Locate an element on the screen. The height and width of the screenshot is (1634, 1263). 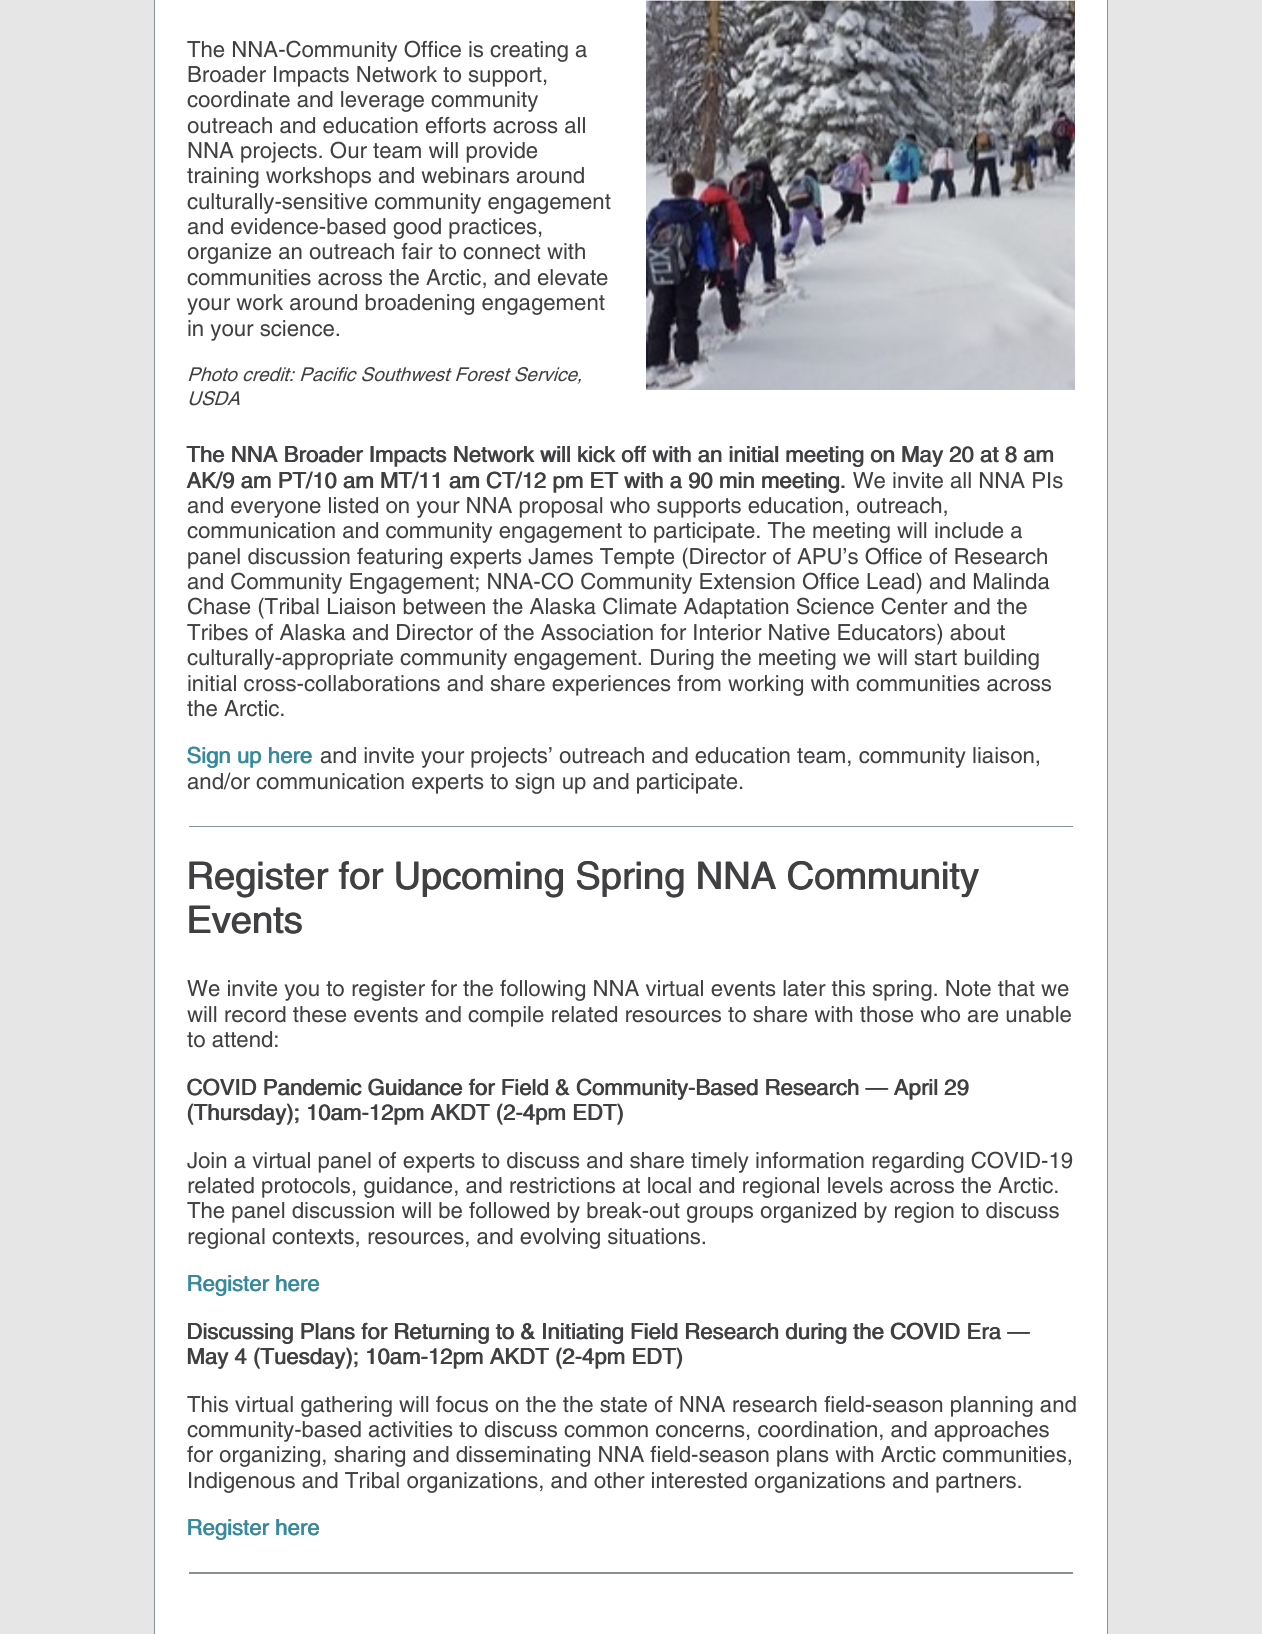
everyone is located at coordinates (276, 509).
